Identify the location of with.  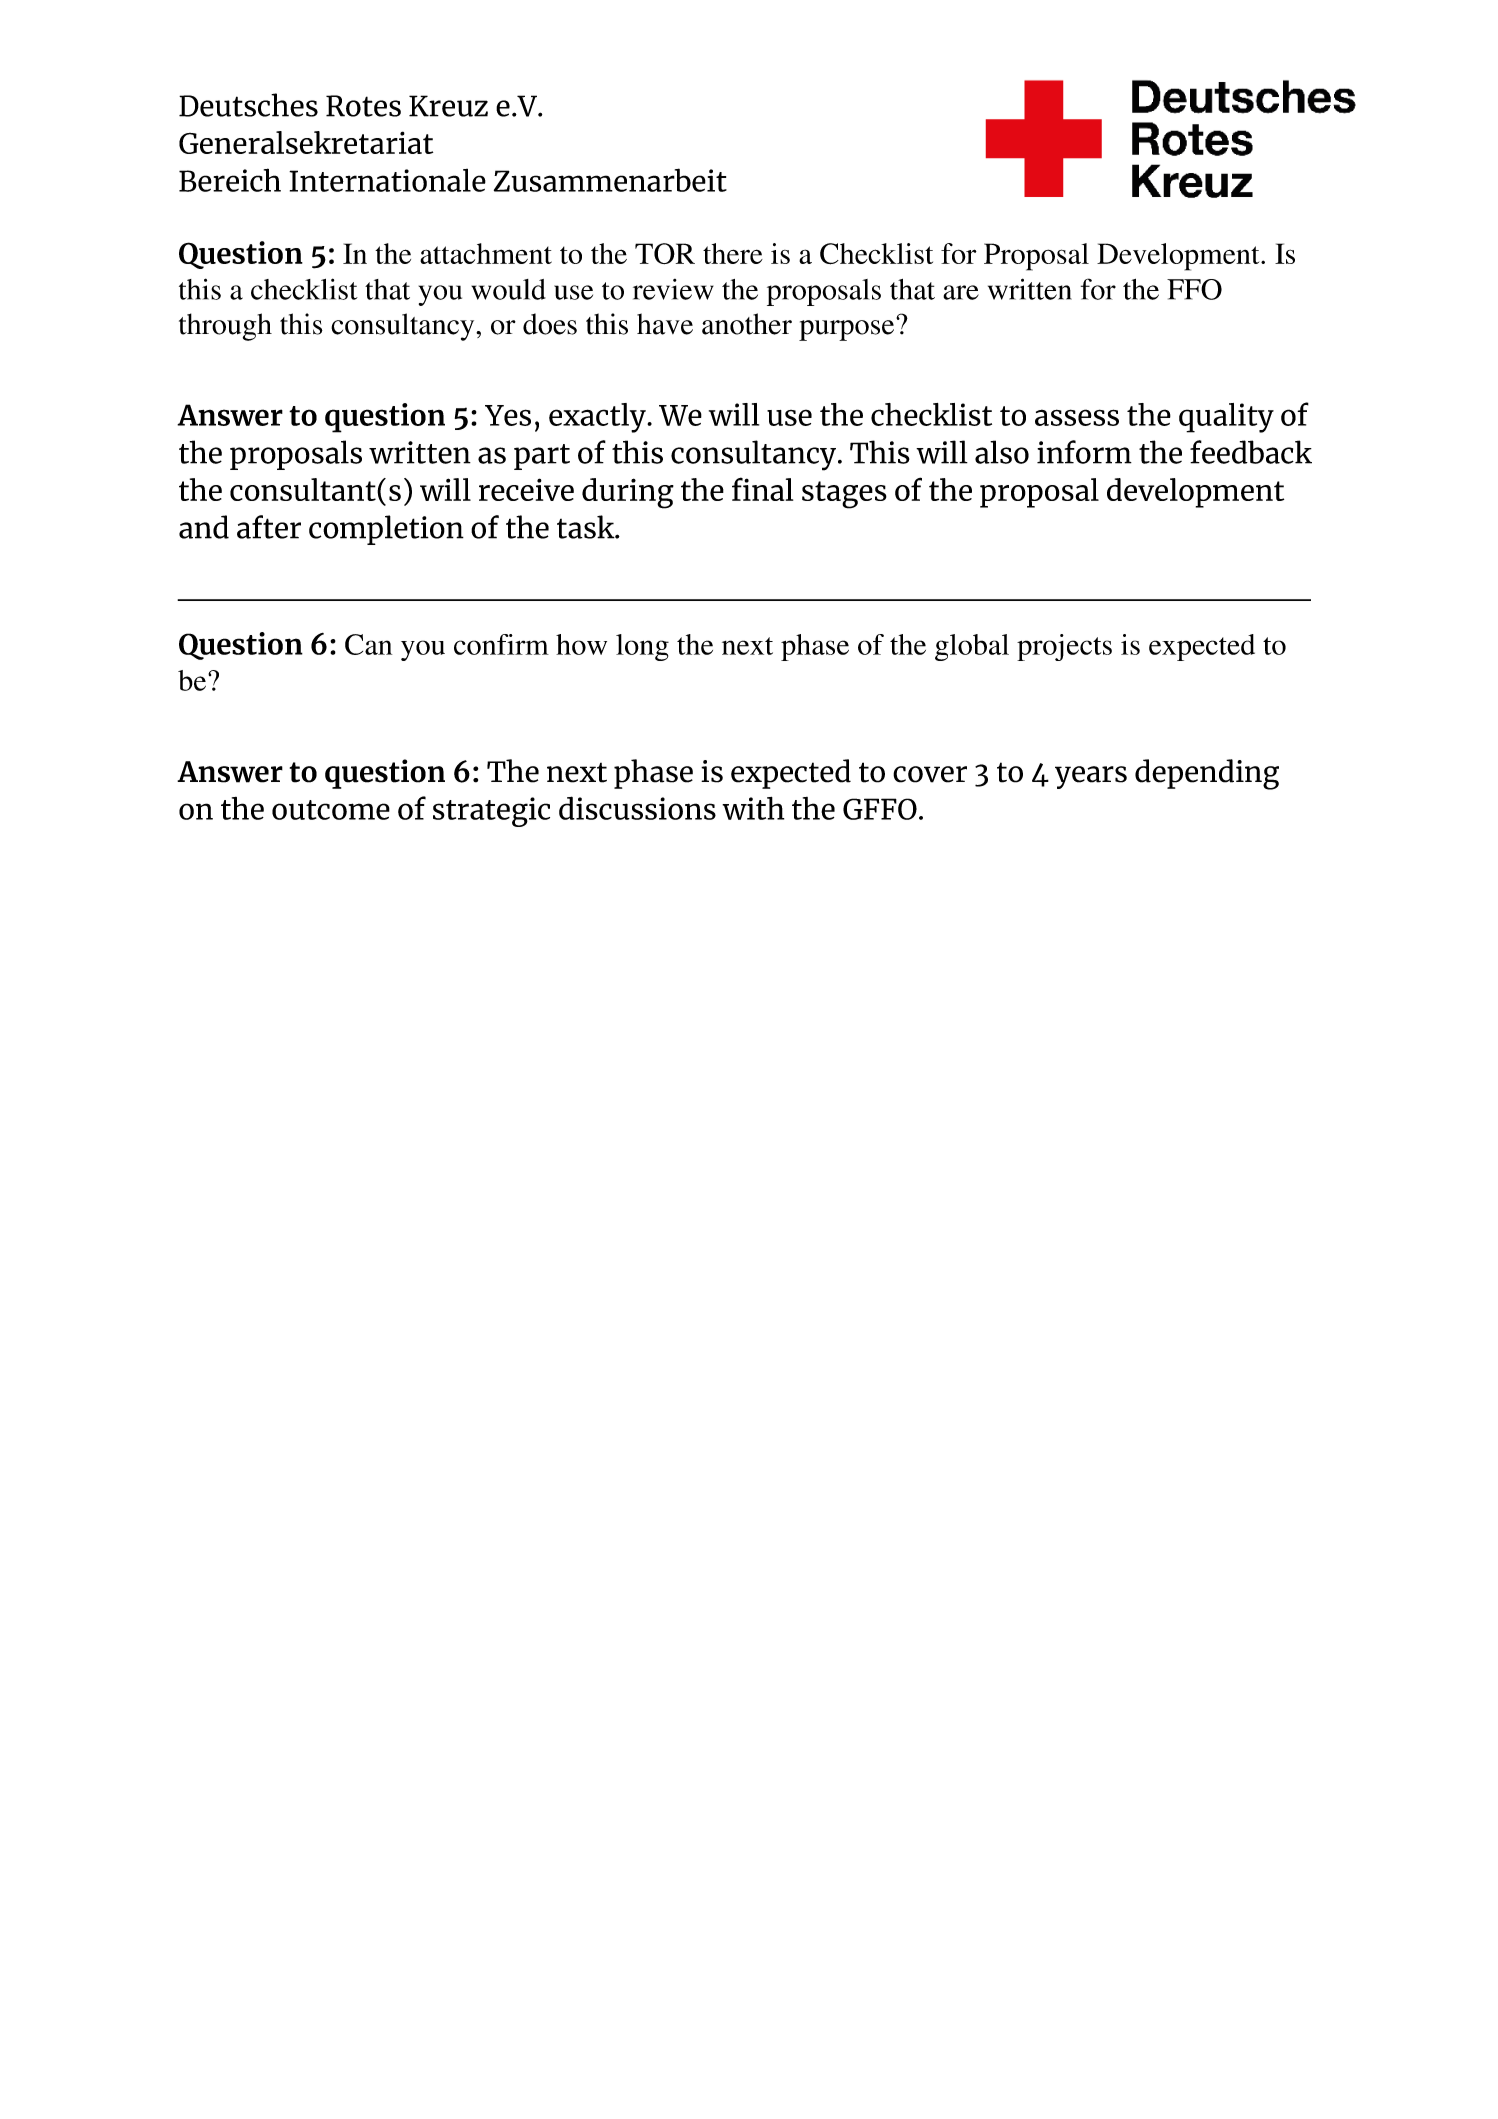
(753, 808).
